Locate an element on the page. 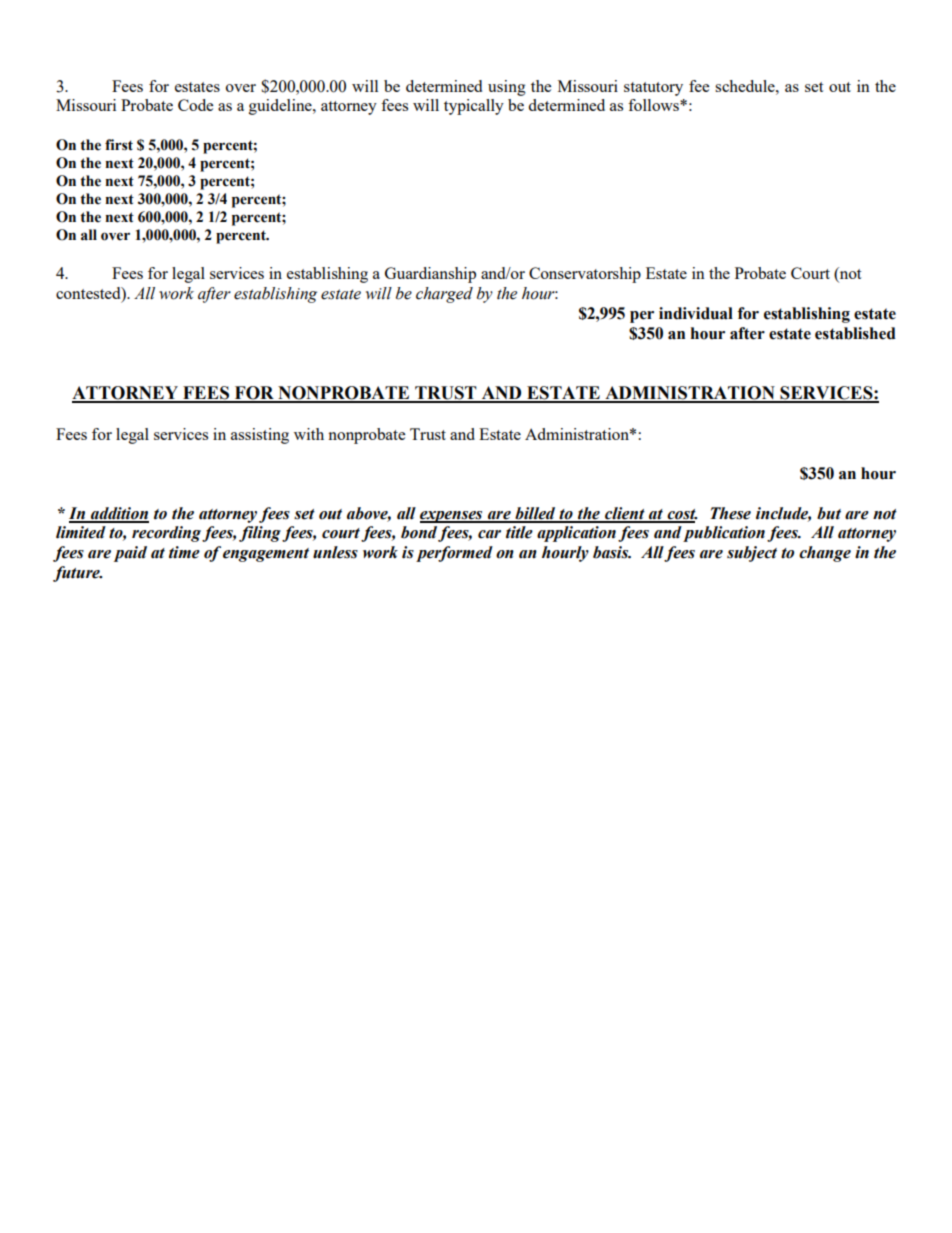 This page has height=1233, width=952. time is located at coordinates (184, 552).
